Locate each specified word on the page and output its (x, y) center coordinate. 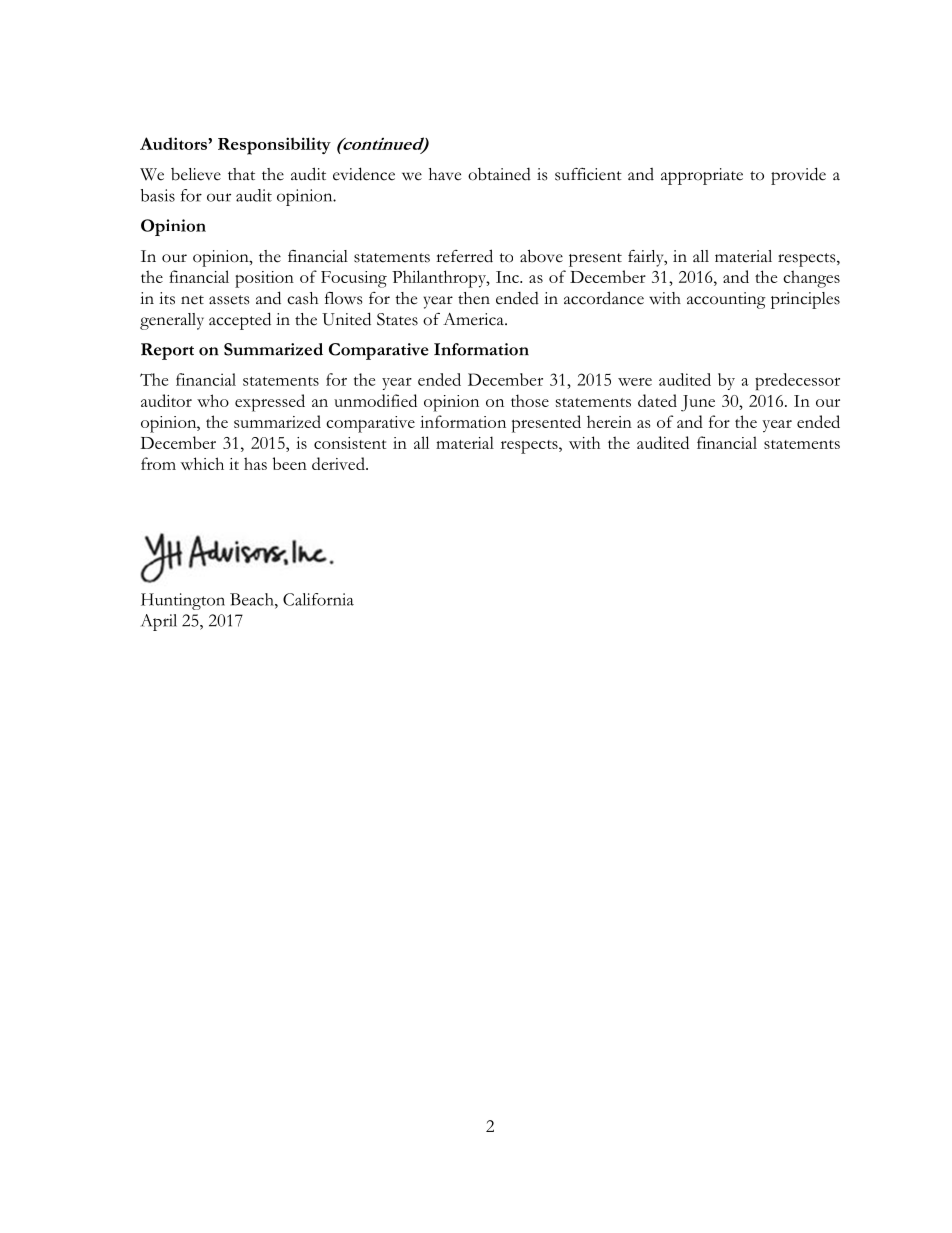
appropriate (702, 176)
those (530, 400)
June (698, 403)
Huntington (183, 601)
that (241, 174)
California (318, 599)
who (213, 400)
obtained (499, 174)
